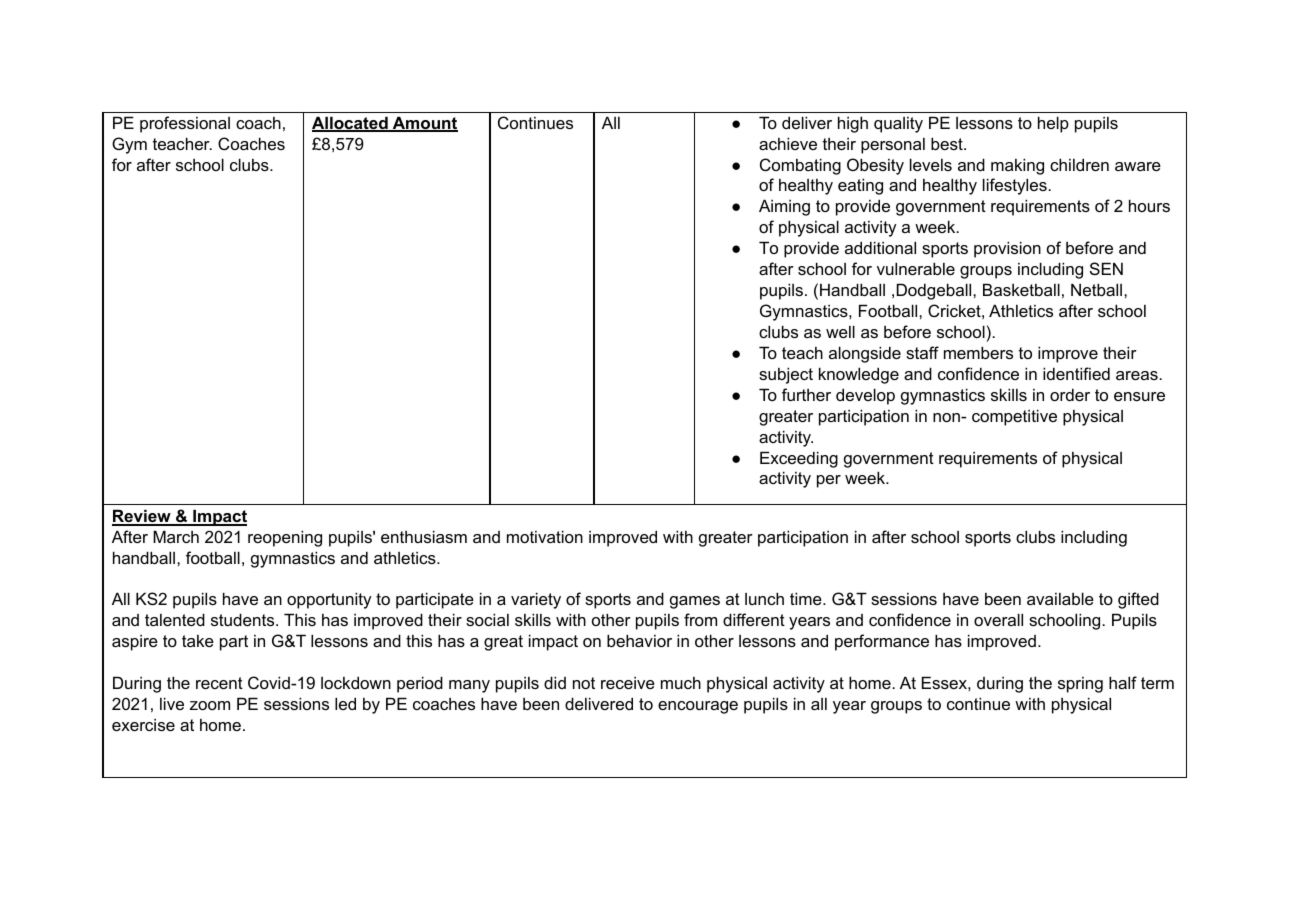 Image resolution: width=1307 pixels, height=924 pixels. I want to click on well, so click(840, 331).
